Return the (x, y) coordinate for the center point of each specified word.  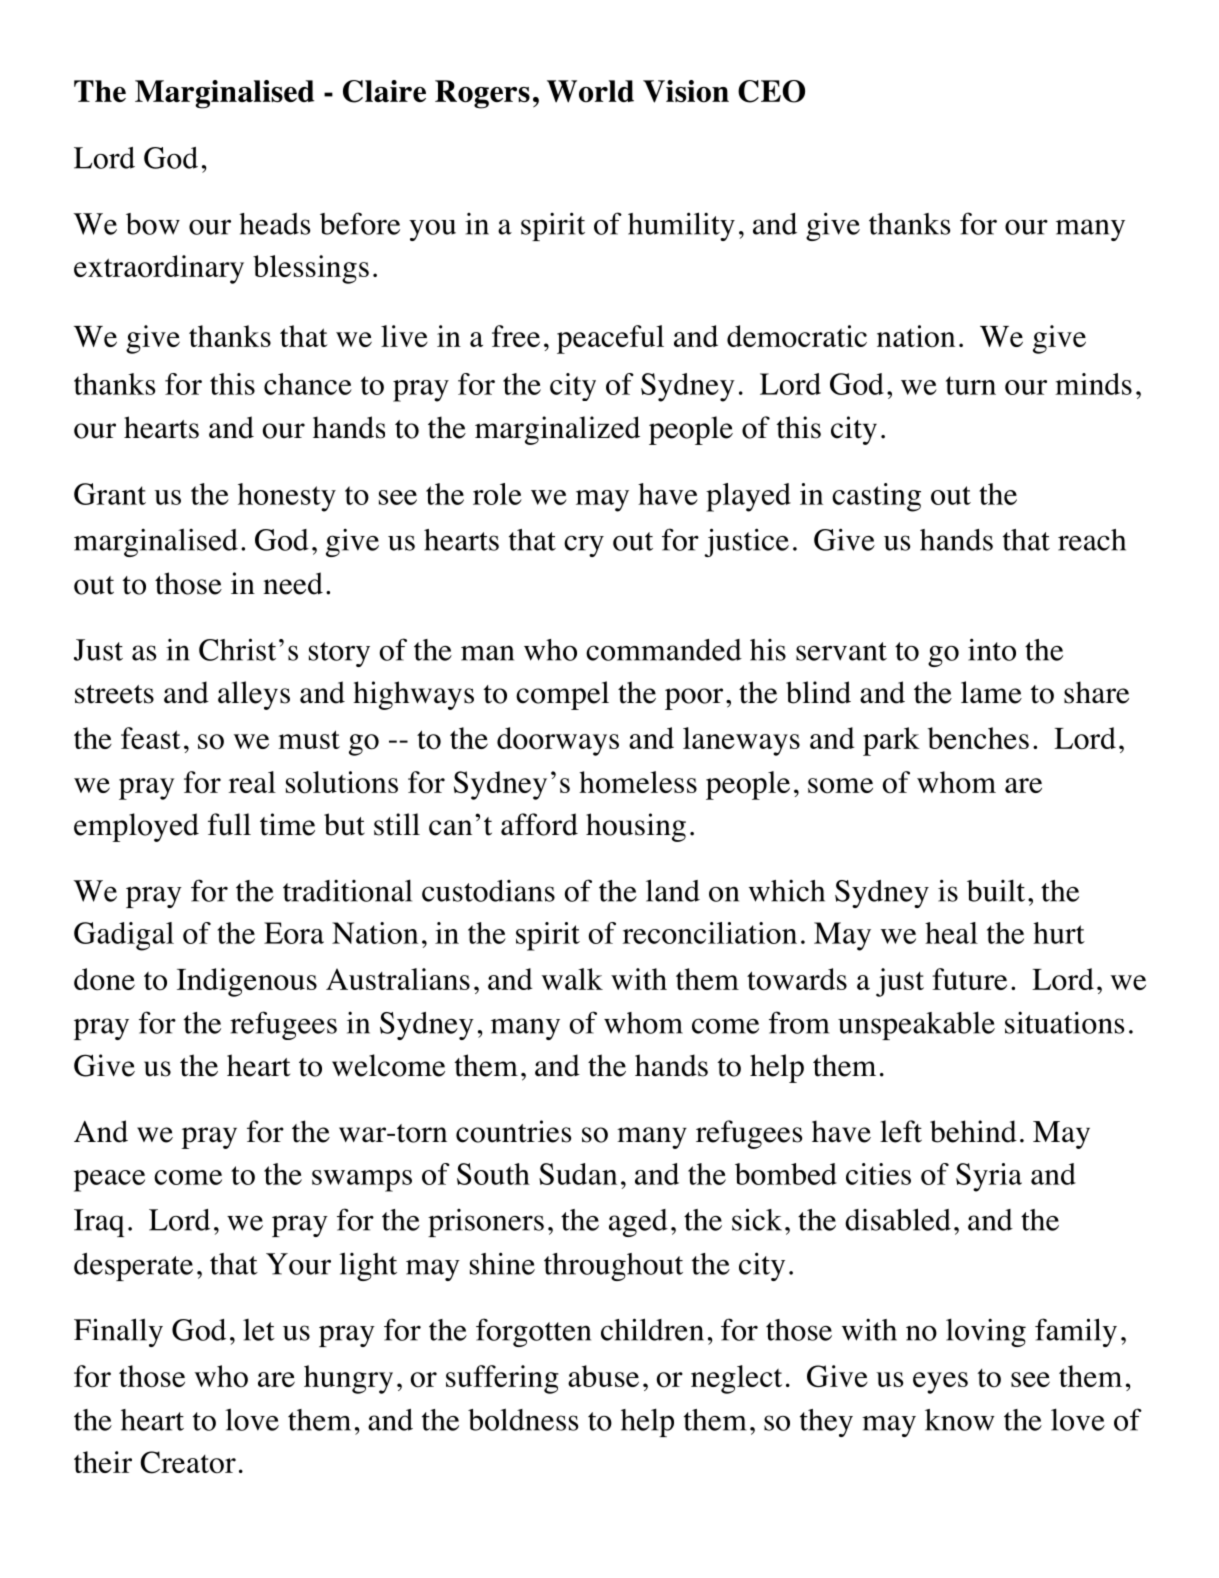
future (969, 979)
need (293, 583)
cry (584, 546)
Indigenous (247, 982)
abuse (603, 1376)
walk (572, 979)
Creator (188, 1462)
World (590, 91)
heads (275, 224)
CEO (771, 91)
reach (1092, 540)
